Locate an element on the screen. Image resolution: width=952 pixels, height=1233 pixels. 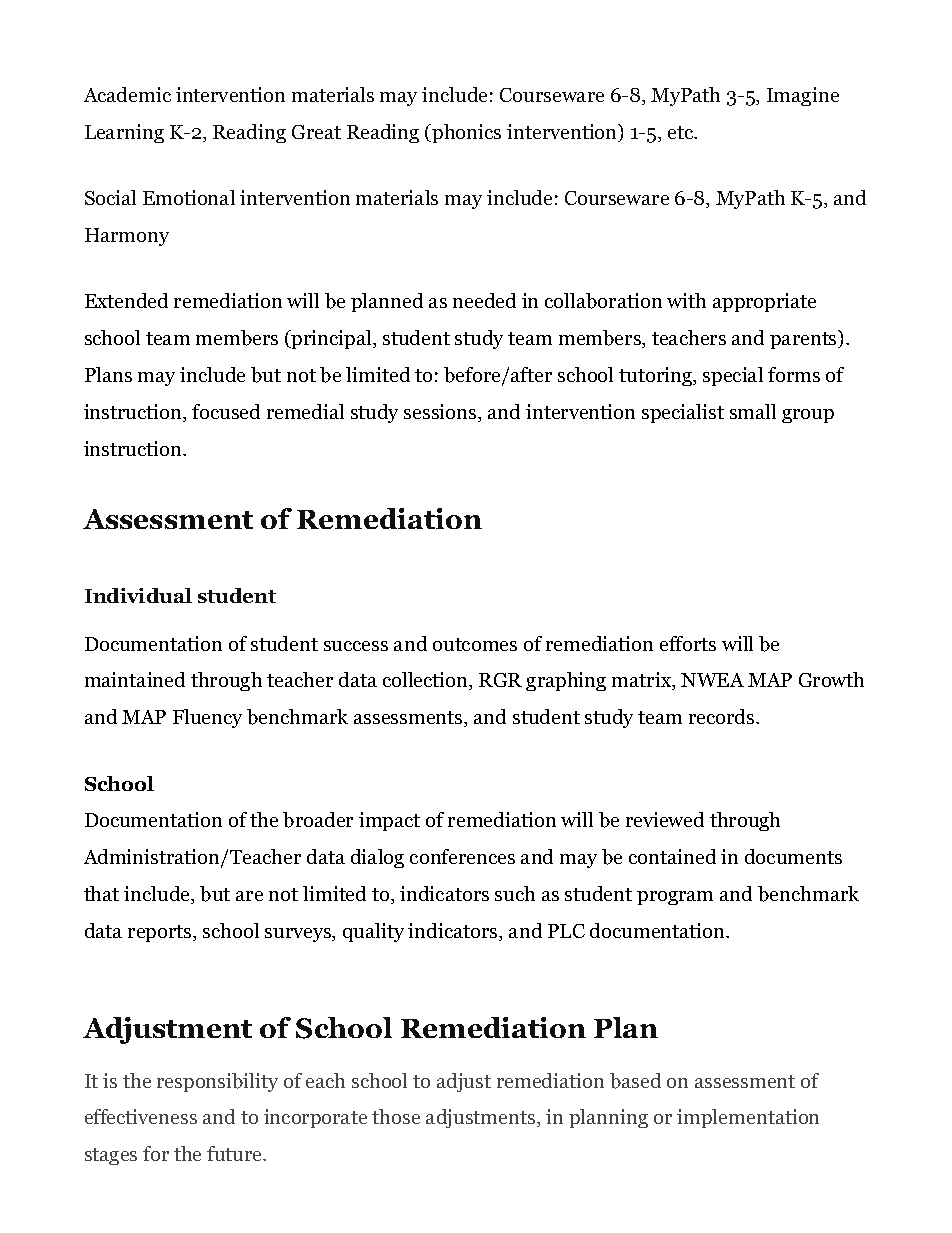
effectiveness is located at coordinates (141, 1116).
